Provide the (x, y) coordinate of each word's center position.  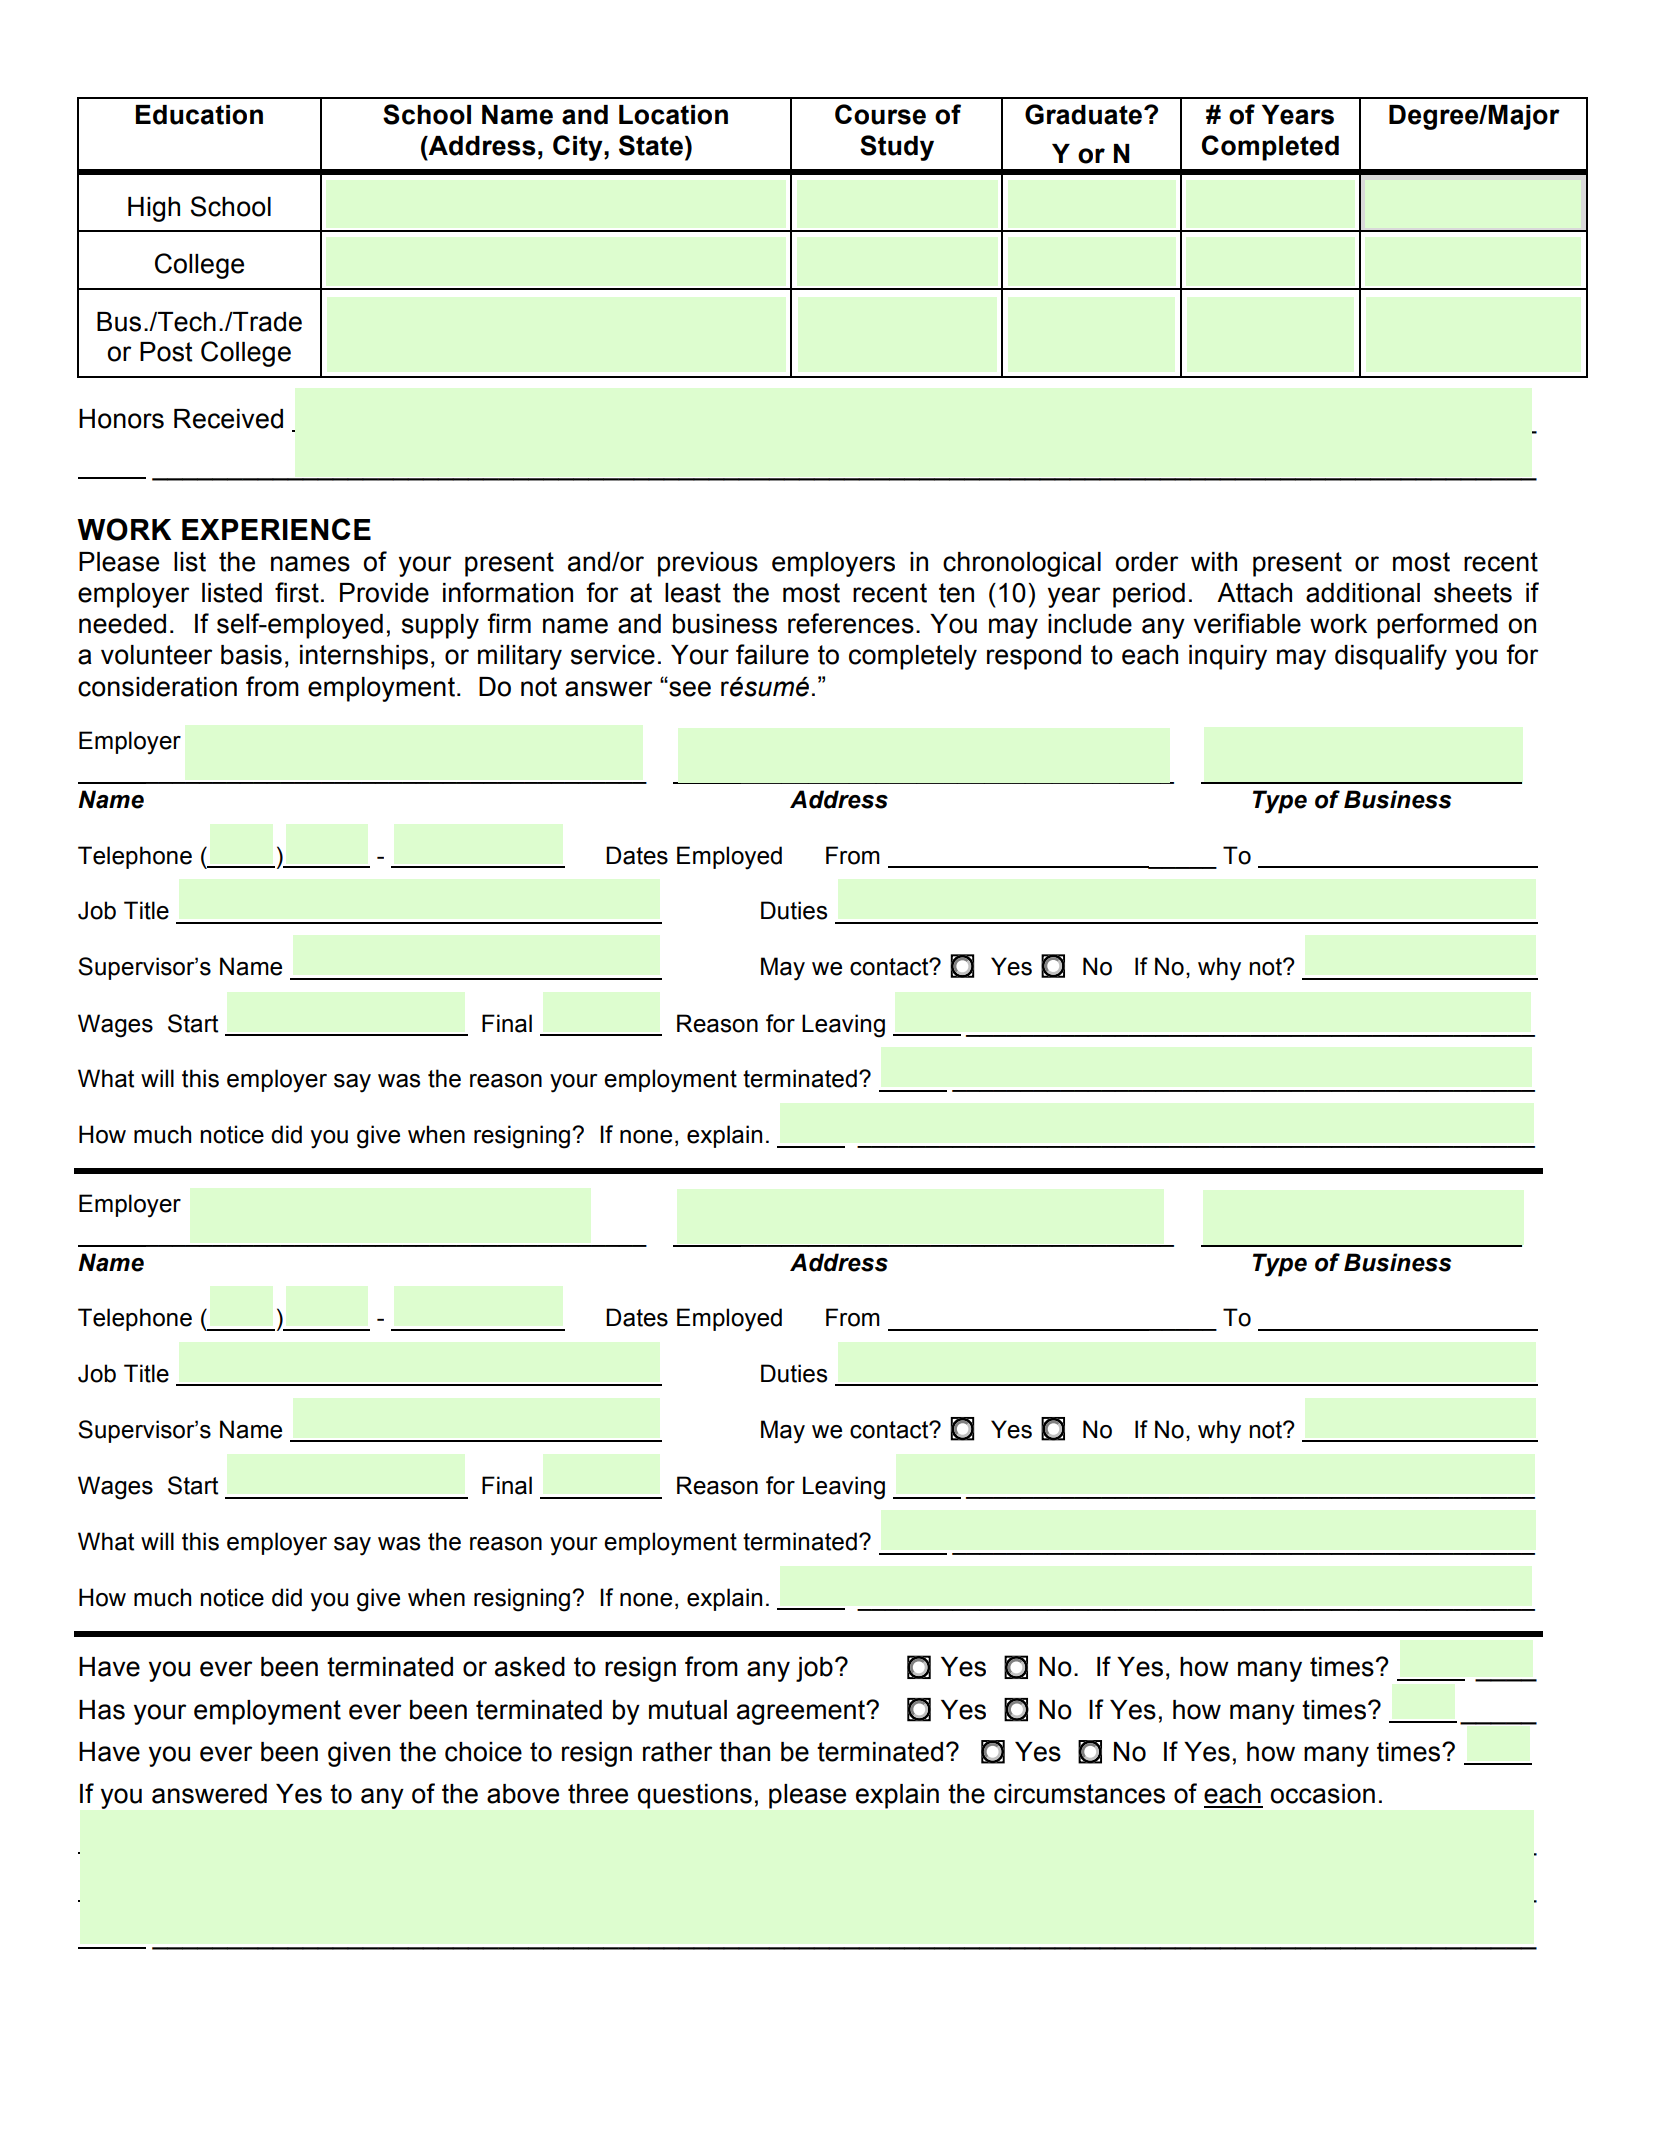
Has (102, 1710)
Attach (1254, 593)
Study (897, 148)
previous (708, 564)
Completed (1270, 148)
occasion (1322, 1794)
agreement (802, 1712)
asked (530, 1667)
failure (772, 654)
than (744, 1752)
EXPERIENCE (276, 529)
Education (199, 115)
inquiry (1228, 657)
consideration (157, 687)
